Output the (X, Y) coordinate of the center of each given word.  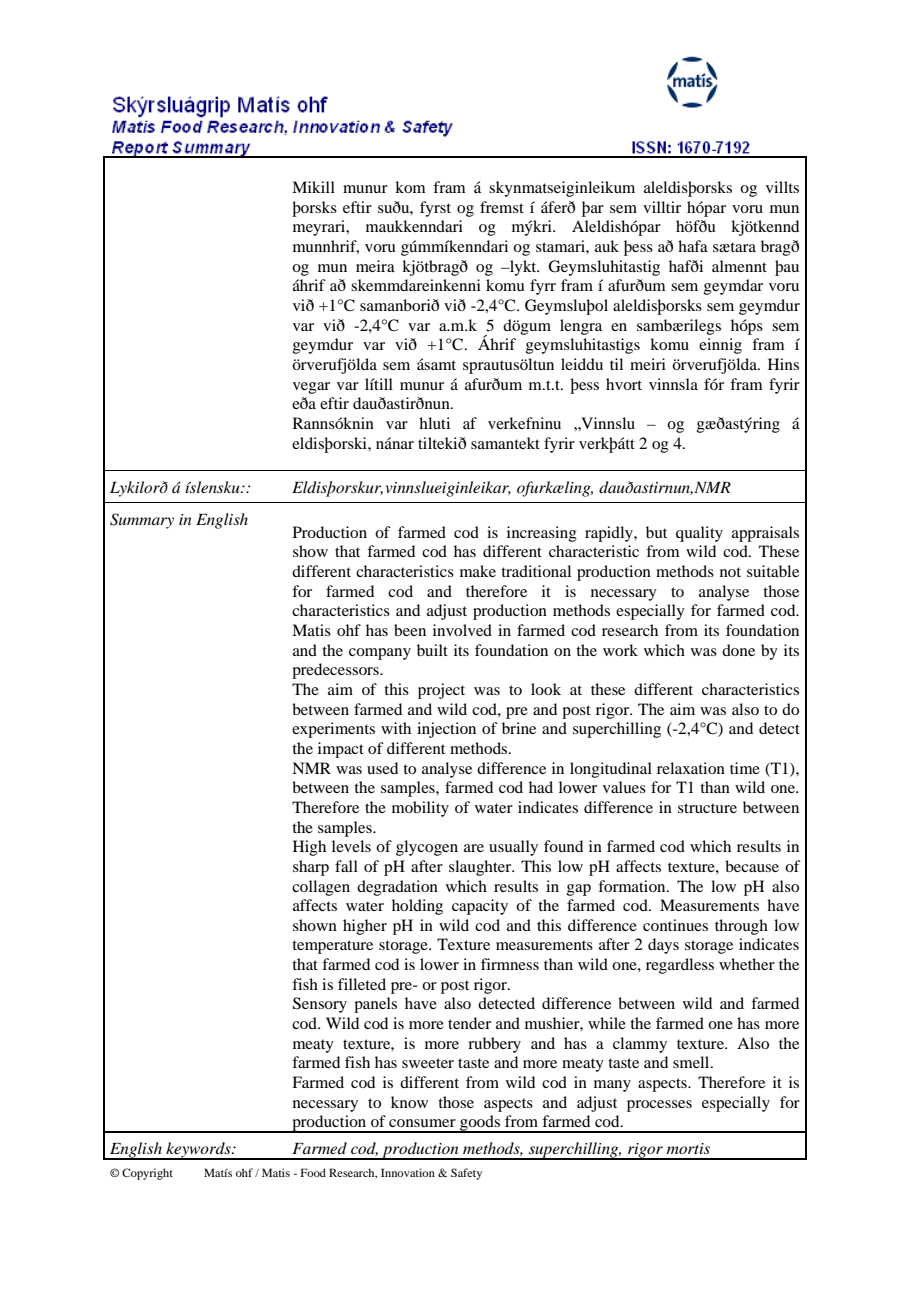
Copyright (147, 1174)
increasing (542, 534)
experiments (333, 730)
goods (480, 1124)
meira (375, 266)
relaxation (691, 768)
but (656, 532)
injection (446, 730)
